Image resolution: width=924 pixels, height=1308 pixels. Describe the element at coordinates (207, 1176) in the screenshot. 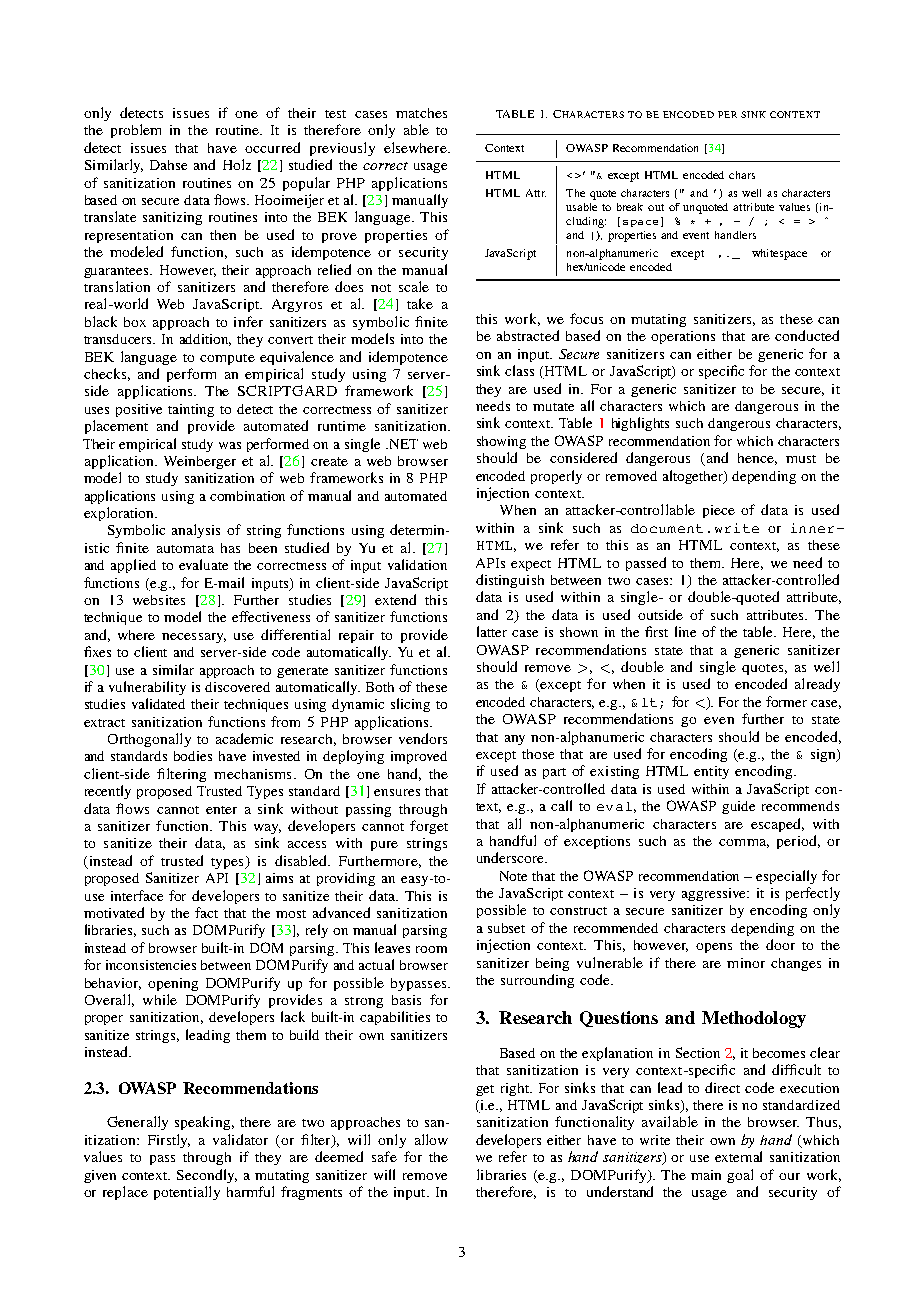

I see `Secondly` at that location.
